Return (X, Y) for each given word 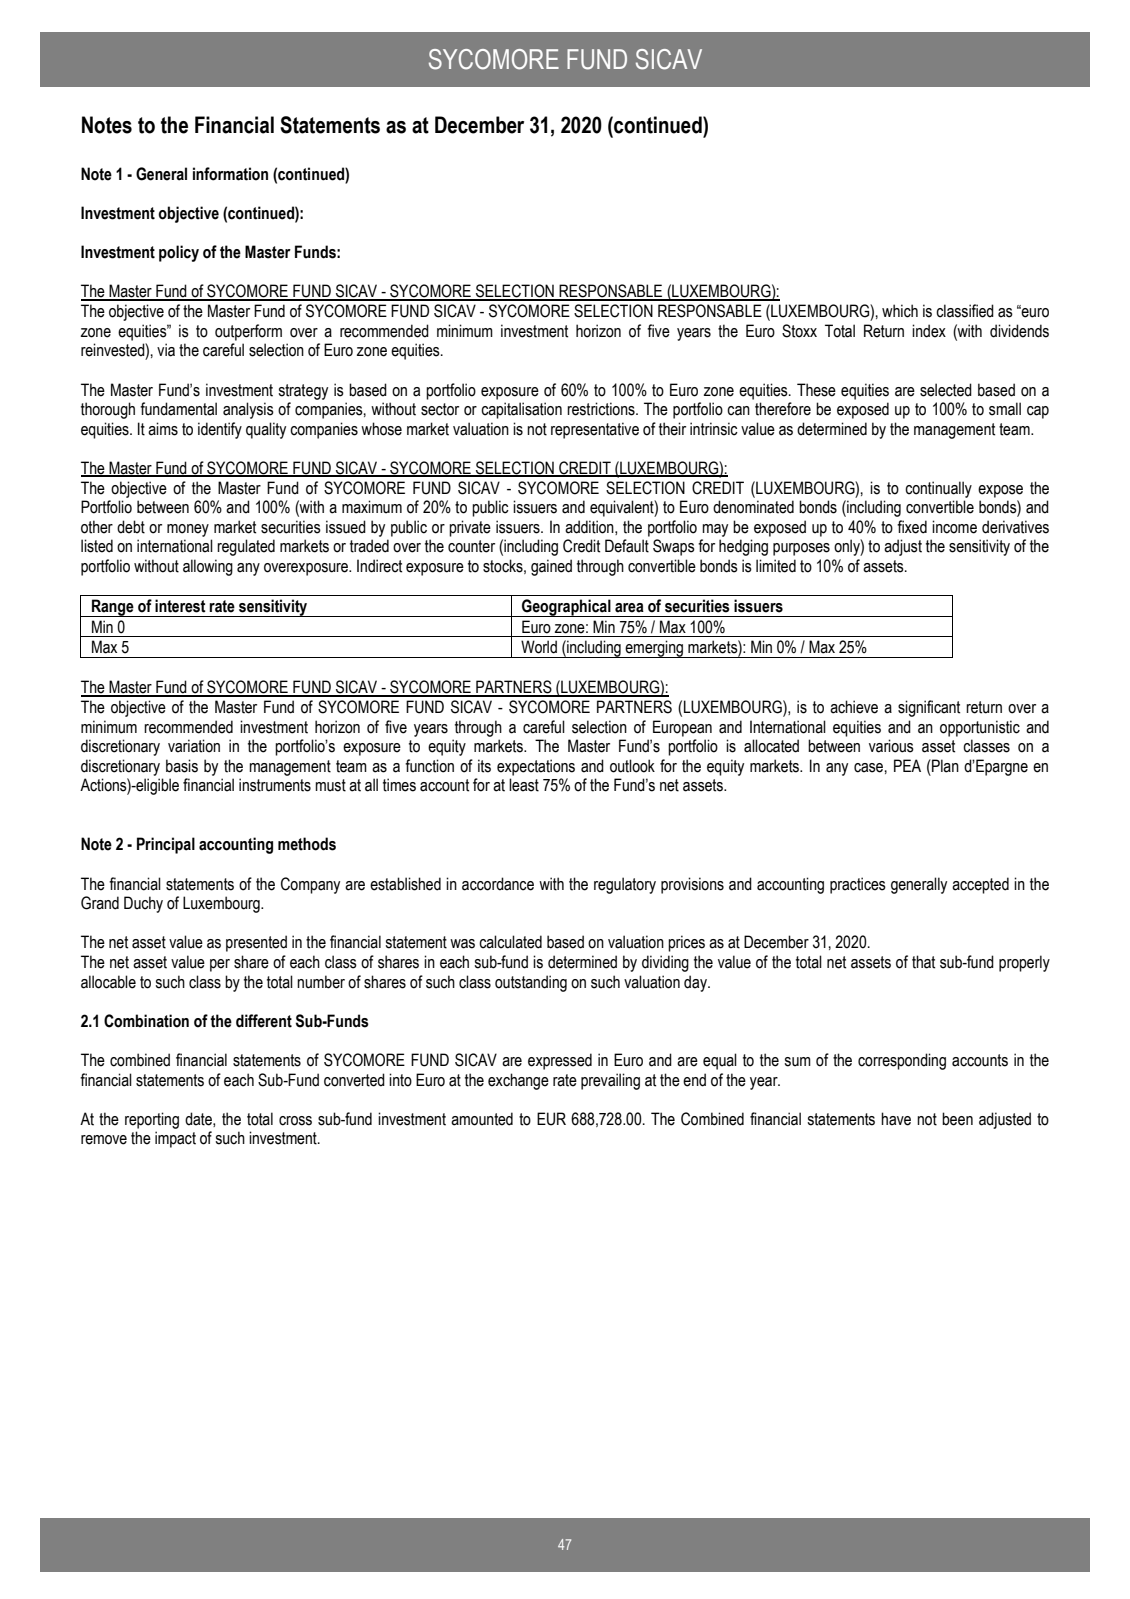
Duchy (143, 904)
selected (946, 390)
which (900, 311)
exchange (518, 1081)
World (539, 647)
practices (858, 885)
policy (179, 253)
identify (220, 430)
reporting (152, 1120)
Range (113, 608)
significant (929, 708)
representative (595, 430)
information (230, 174)
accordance (498, 884)
